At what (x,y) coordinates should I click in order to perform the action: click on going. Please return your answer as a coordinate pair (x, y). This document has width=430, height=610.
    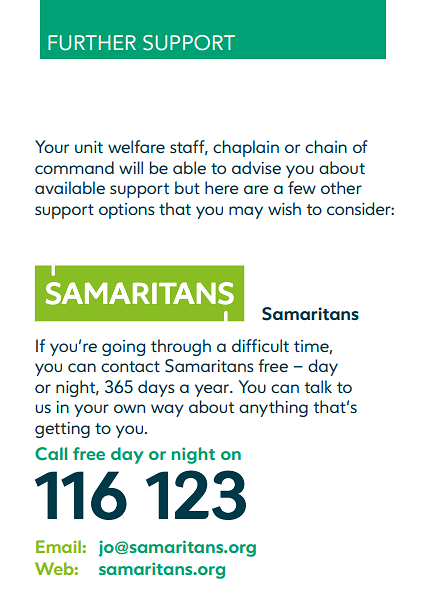
    Looking at the image, I should click on (123, 348).
